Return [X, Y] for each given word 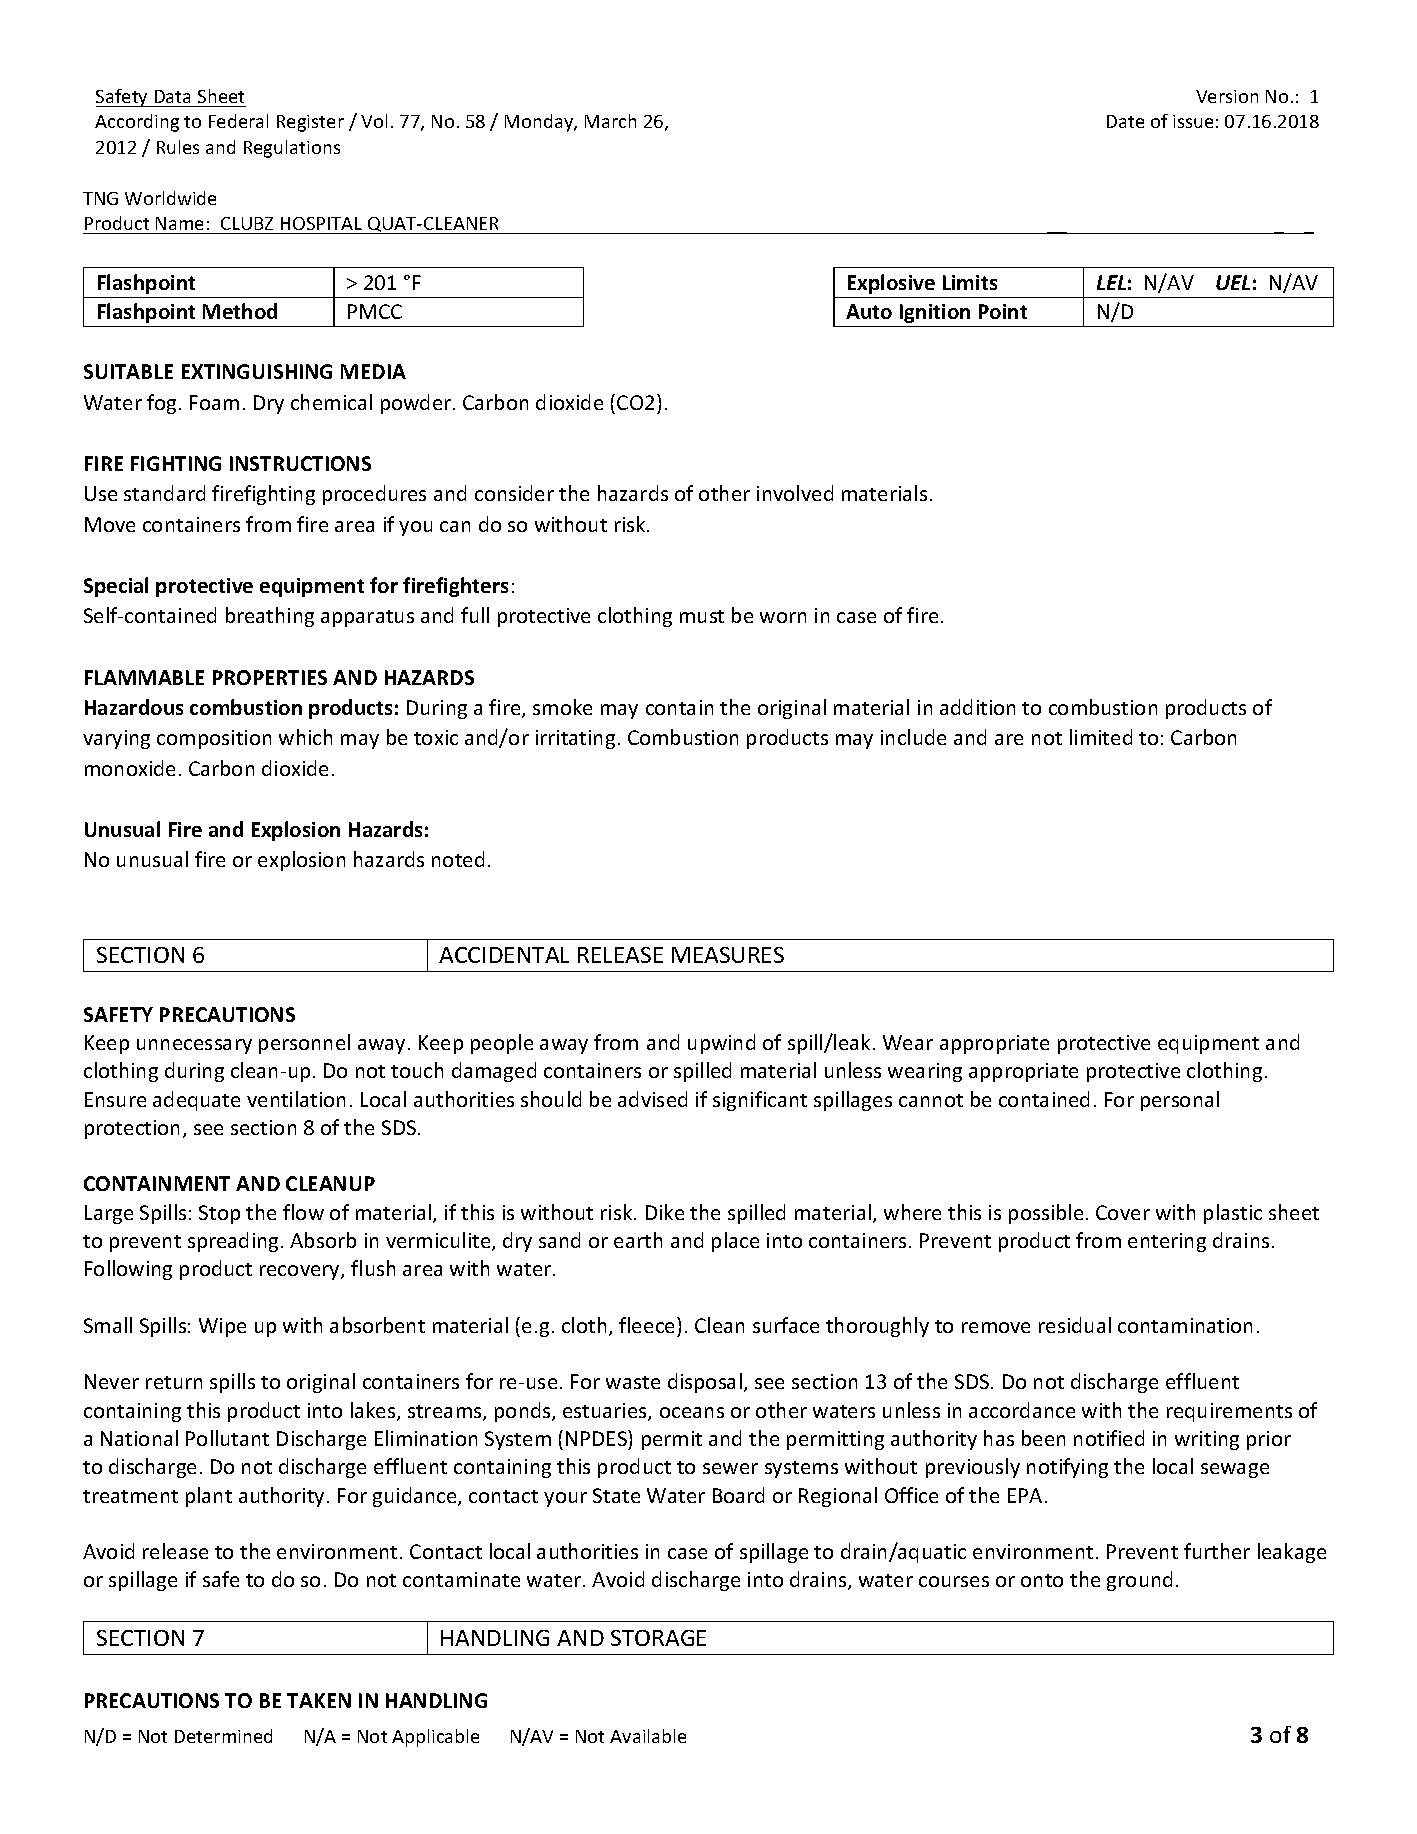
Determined [223, 1736]
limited [1101, 737]
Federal [238, 121]
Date [1125, 121]
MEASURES [728, 955]
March [610, 121]
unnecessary [194, 1046]
